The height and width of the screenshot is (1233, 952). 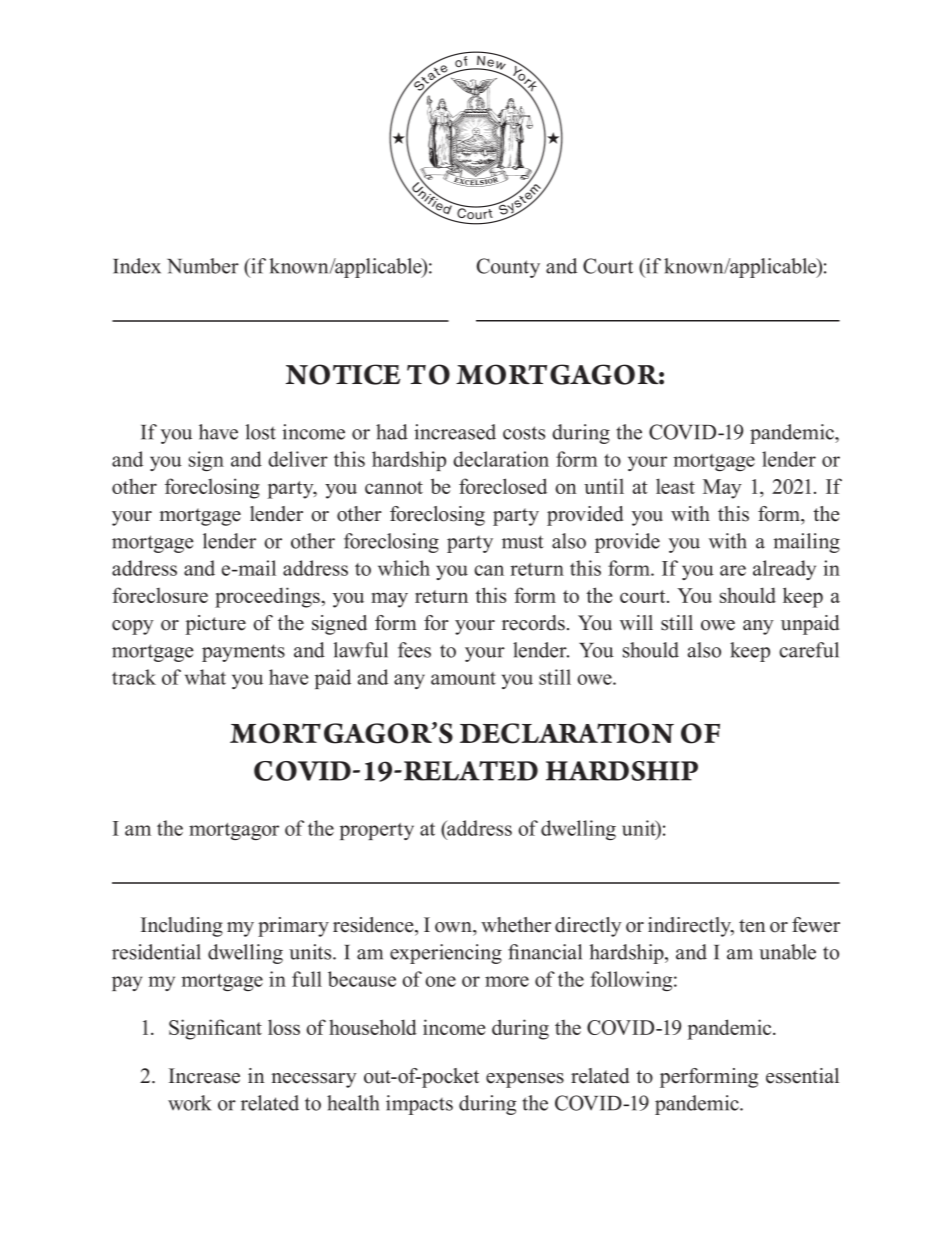 What do you see at coordinates (525, 1080) in the screenshot?
I see `expenses` at bounding box center [525, 1080].
